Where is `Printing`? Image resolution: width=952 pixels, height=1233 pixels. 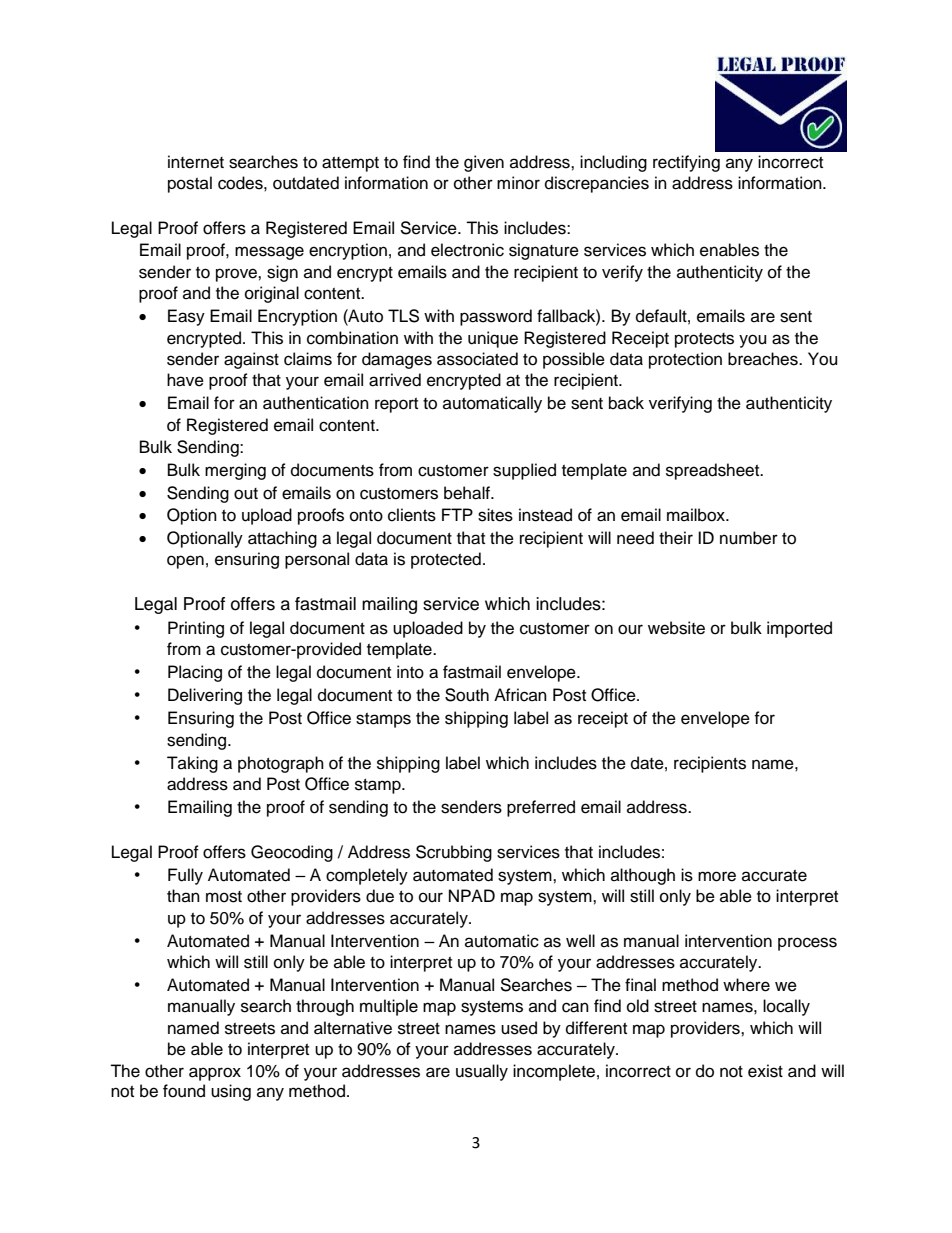 Printing is located at coordinates (196, 629).
